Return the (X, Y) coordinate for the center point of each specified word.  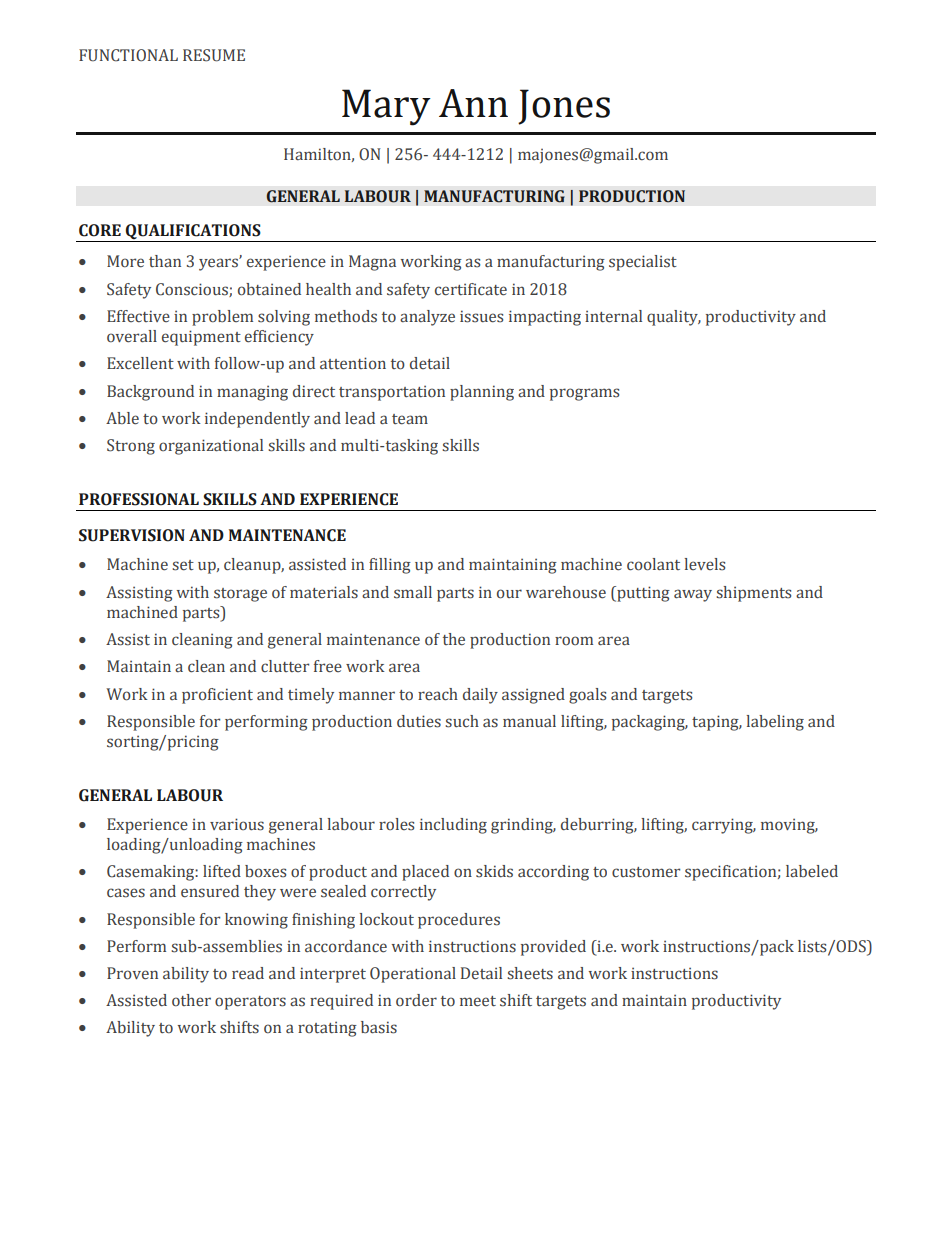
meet (478, 1001)
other (191, 1000)
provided (553, 948)
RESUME (214, 55)
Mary (386, 107)
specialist (643, 263)
